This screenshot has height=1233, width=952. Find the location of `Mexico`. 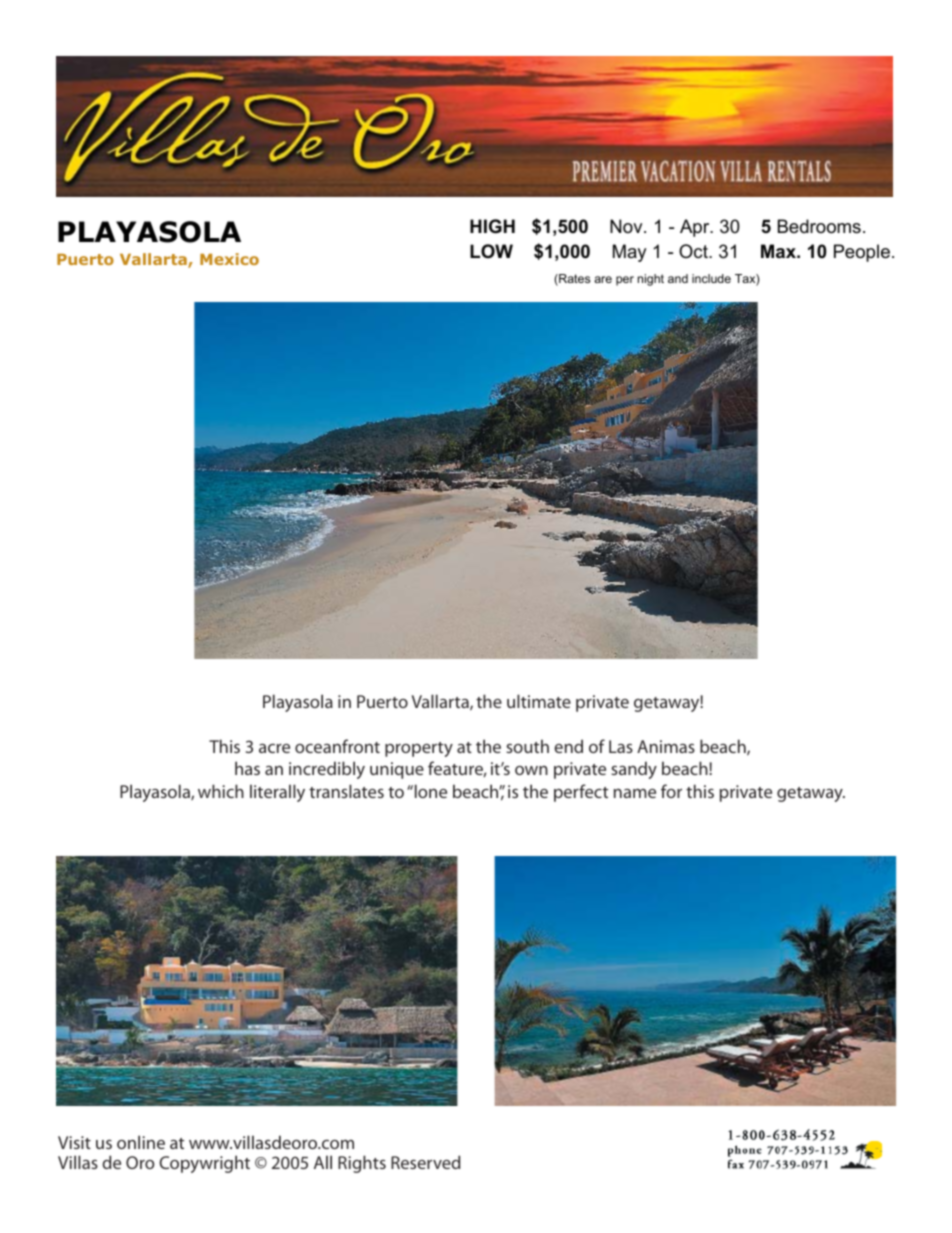

Mexico is located at coordinates (229, 259).
